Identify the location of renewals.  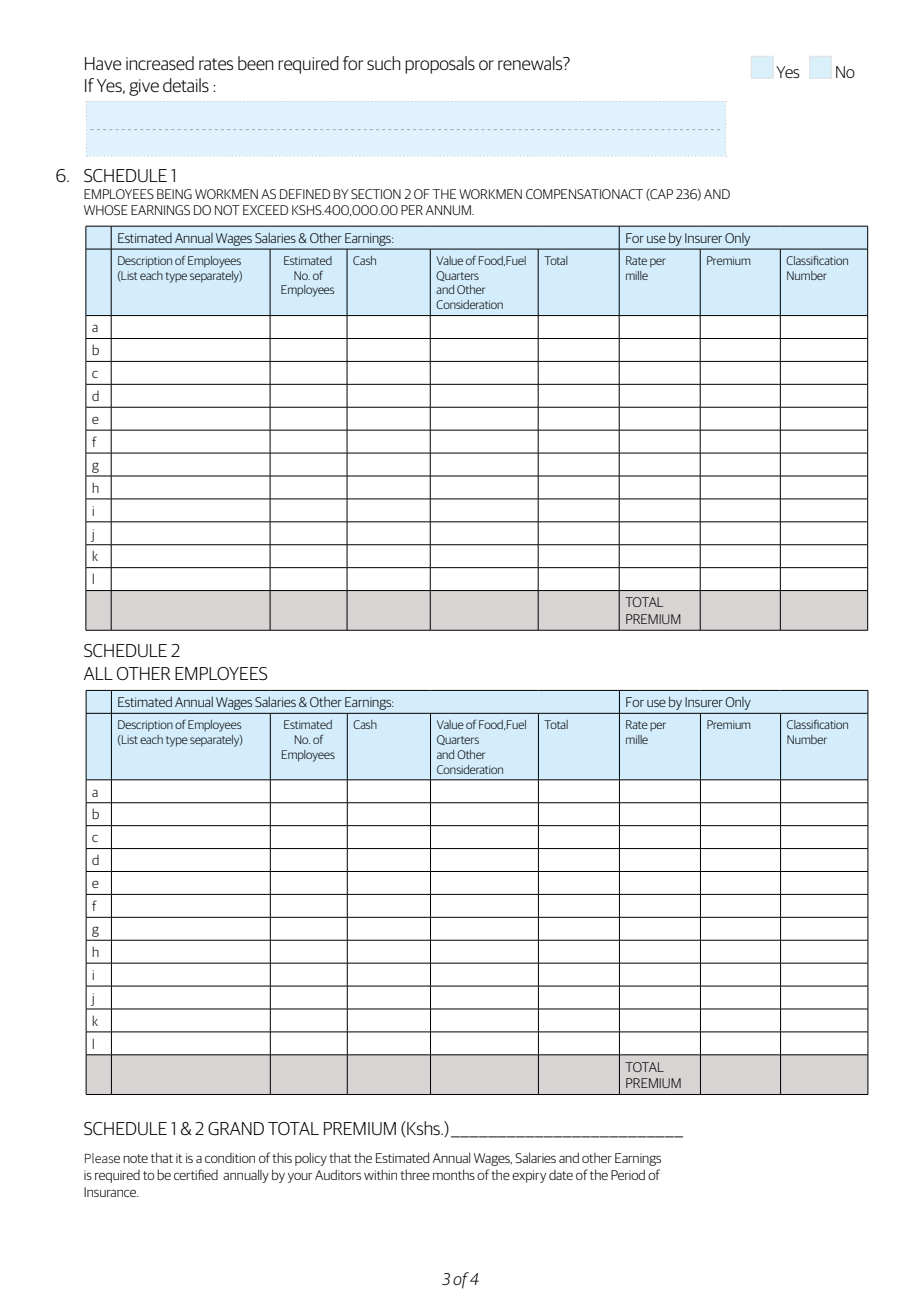
(531, 63).
